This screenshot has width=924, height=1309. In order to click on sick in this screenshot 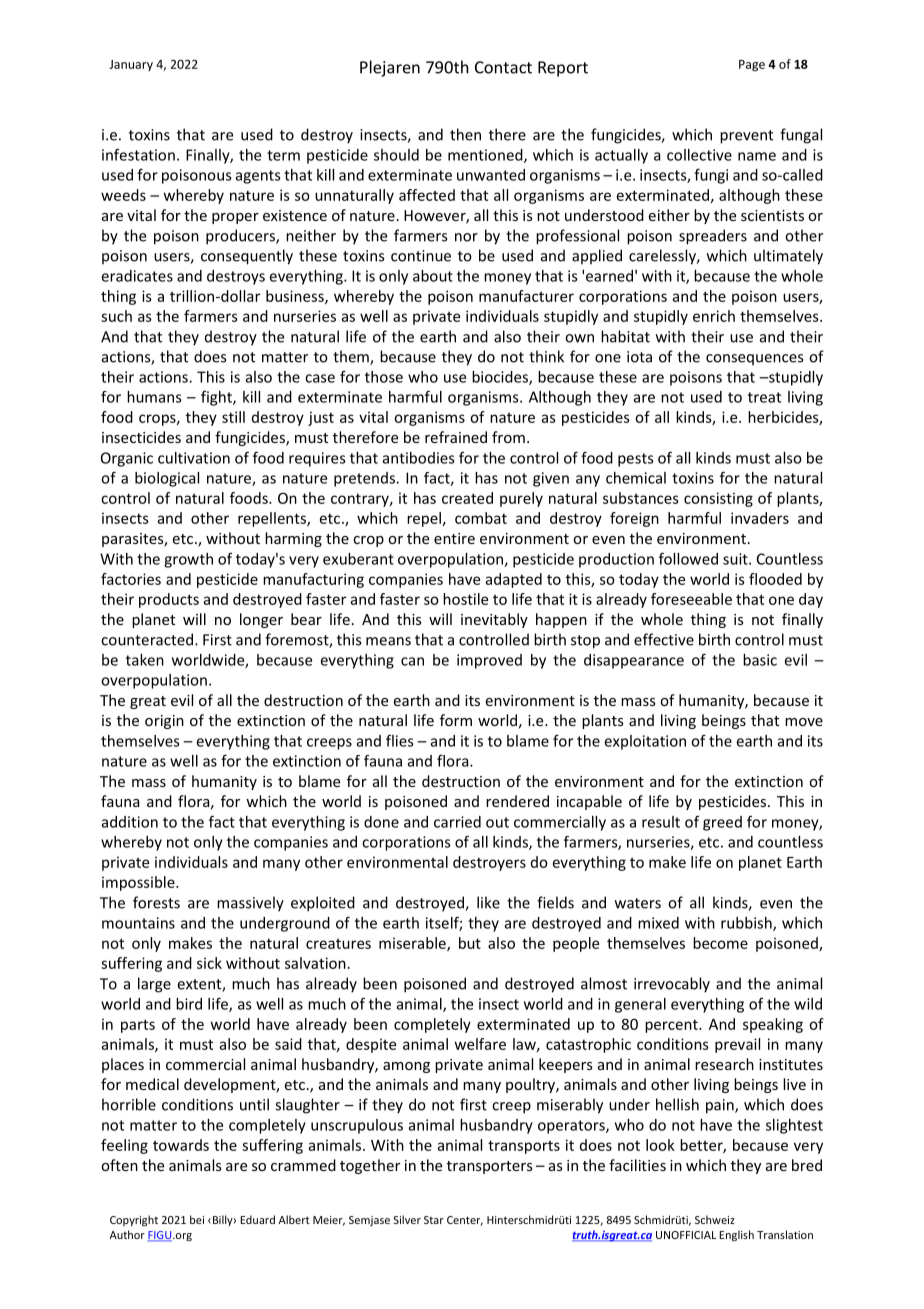, I will do `click(209, 963)`.
